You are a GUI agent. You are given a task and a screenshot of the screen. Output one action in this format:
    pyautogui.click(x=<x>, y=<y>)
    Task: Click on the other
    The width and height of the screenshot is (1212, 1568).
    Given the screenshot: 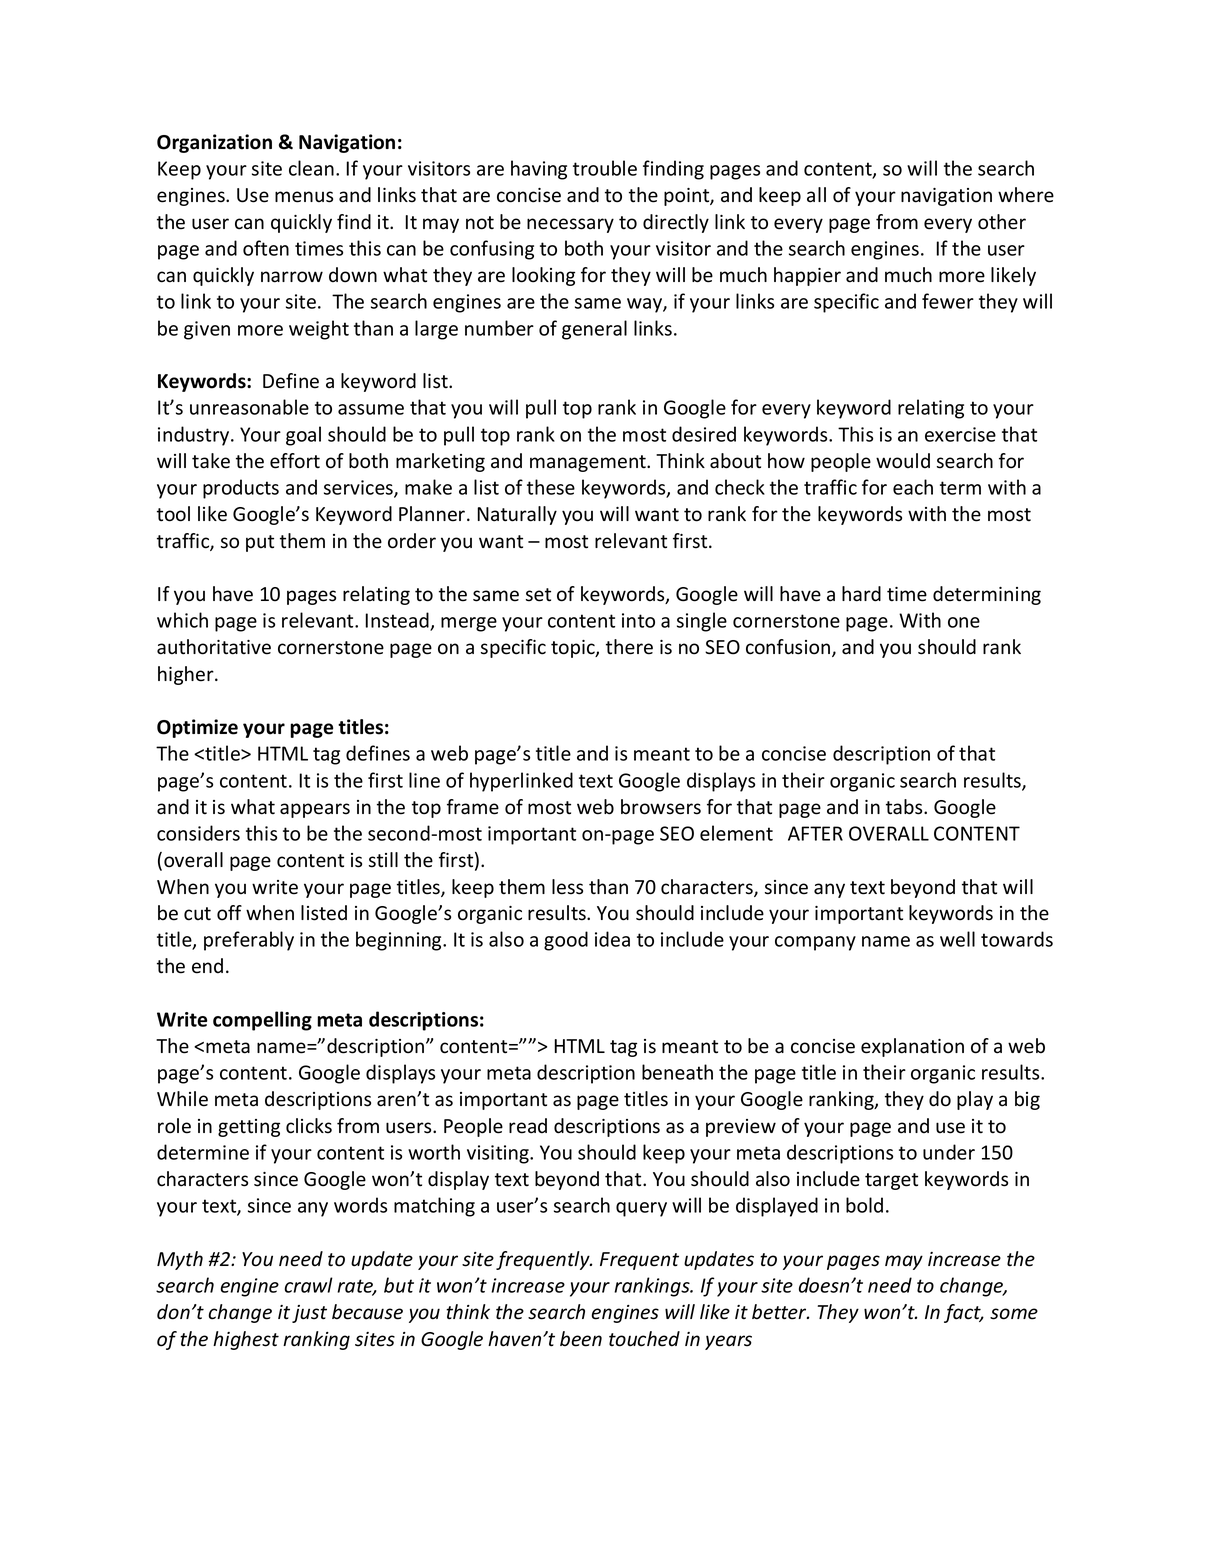 What is the action you would take?
    pyautogui.click(x=1002, y=222)
